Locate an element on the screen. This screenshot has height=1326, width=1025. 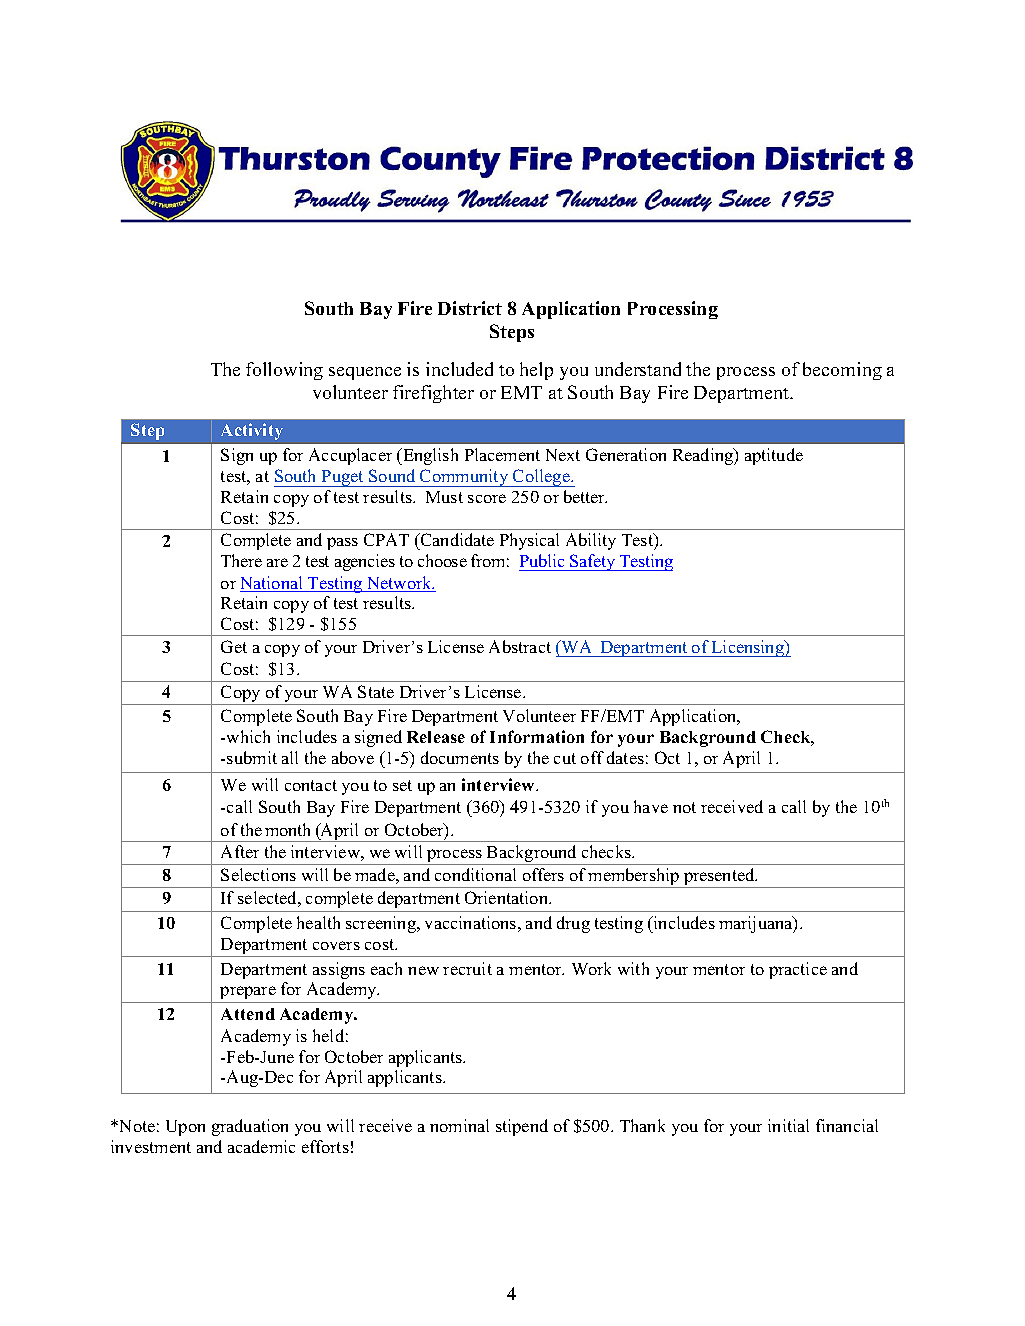
Public is located at coordinates (543, 562).
